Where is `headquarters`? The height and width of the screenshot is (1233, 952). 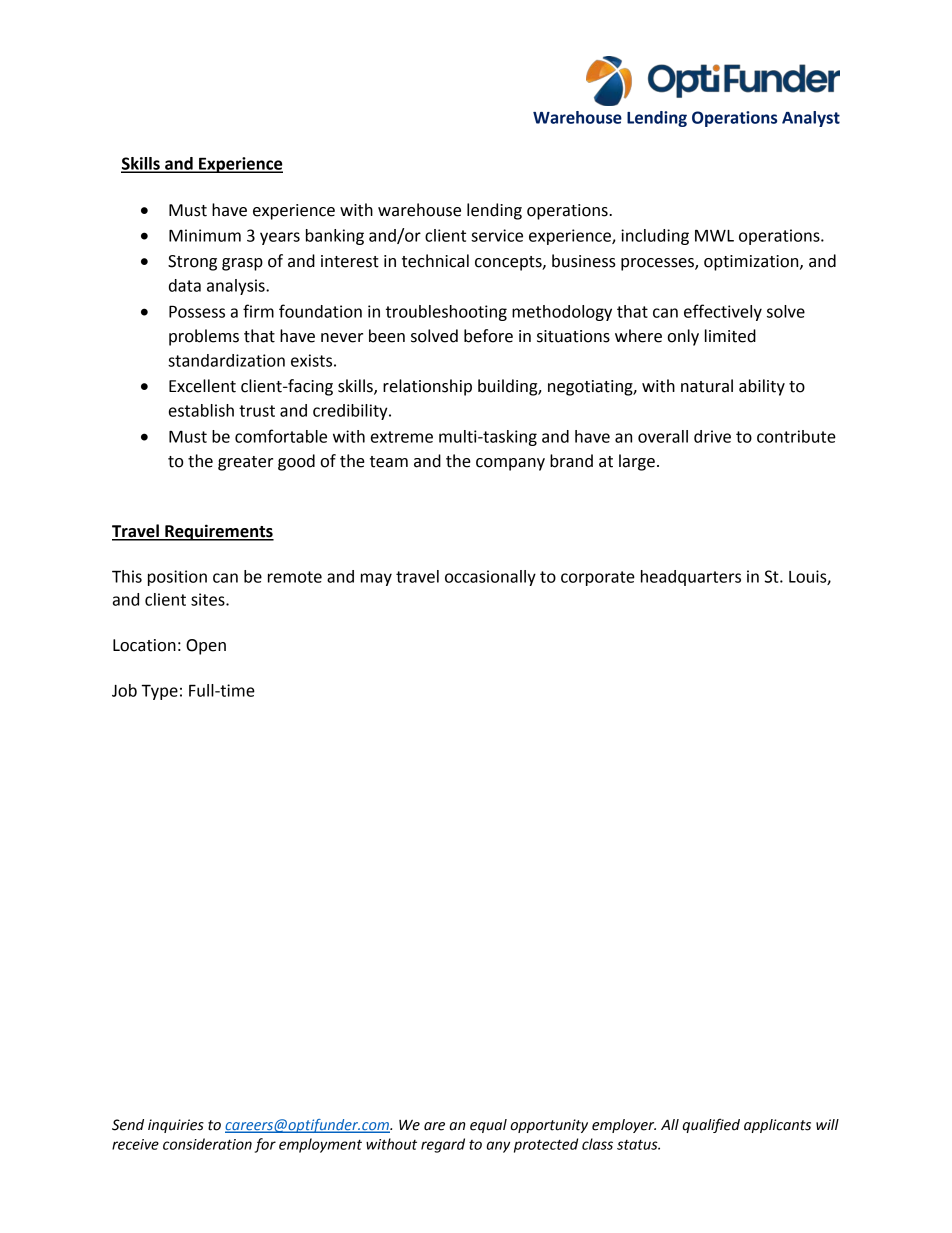 headquarters is located at coordinates (691, 578).
